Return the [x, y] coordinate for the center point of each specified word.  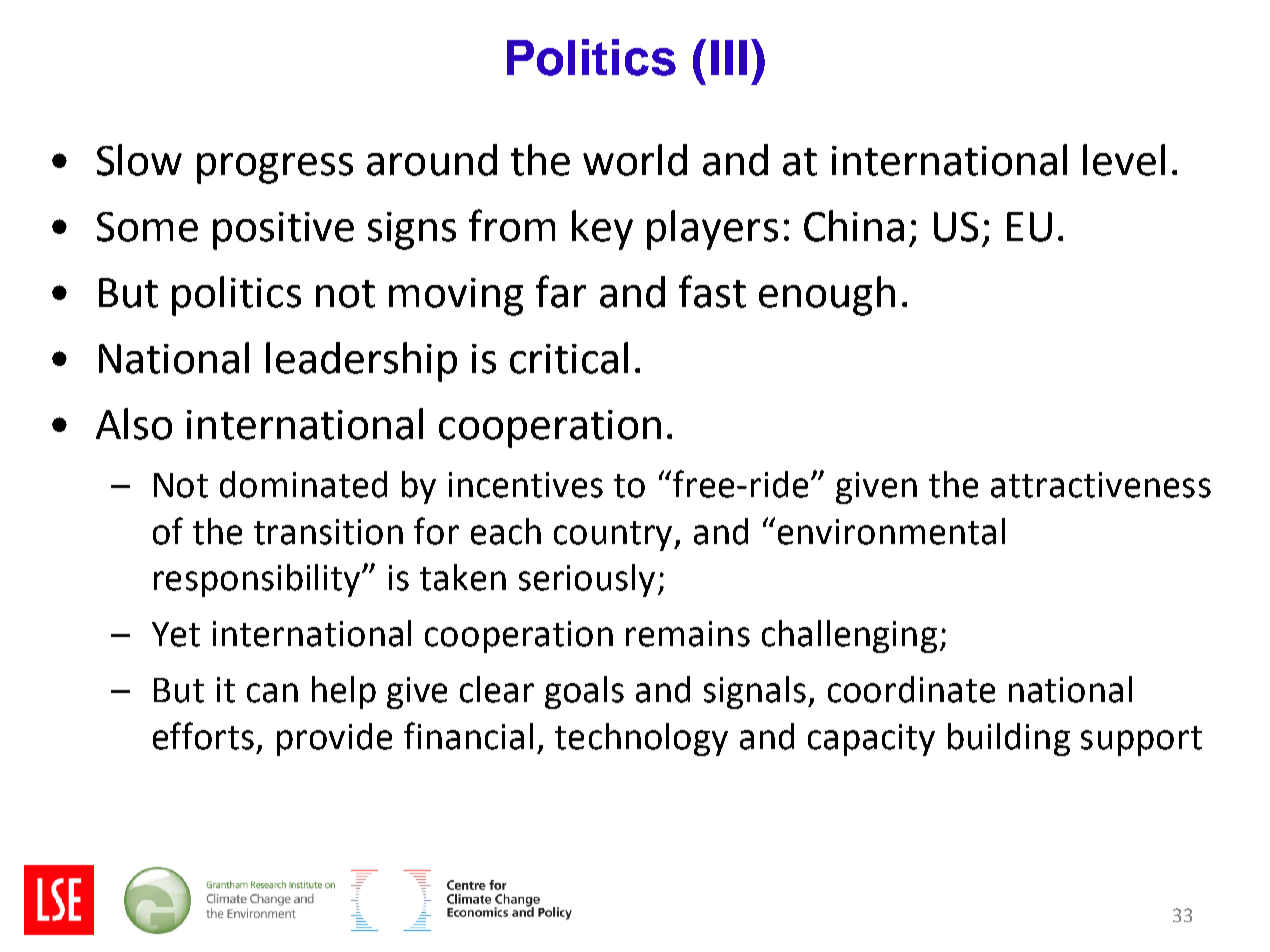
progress [275, 168]
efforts [203, 736]
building [1009, 739]
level [1124, 160]
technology [641, 739]
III [729, 57]
